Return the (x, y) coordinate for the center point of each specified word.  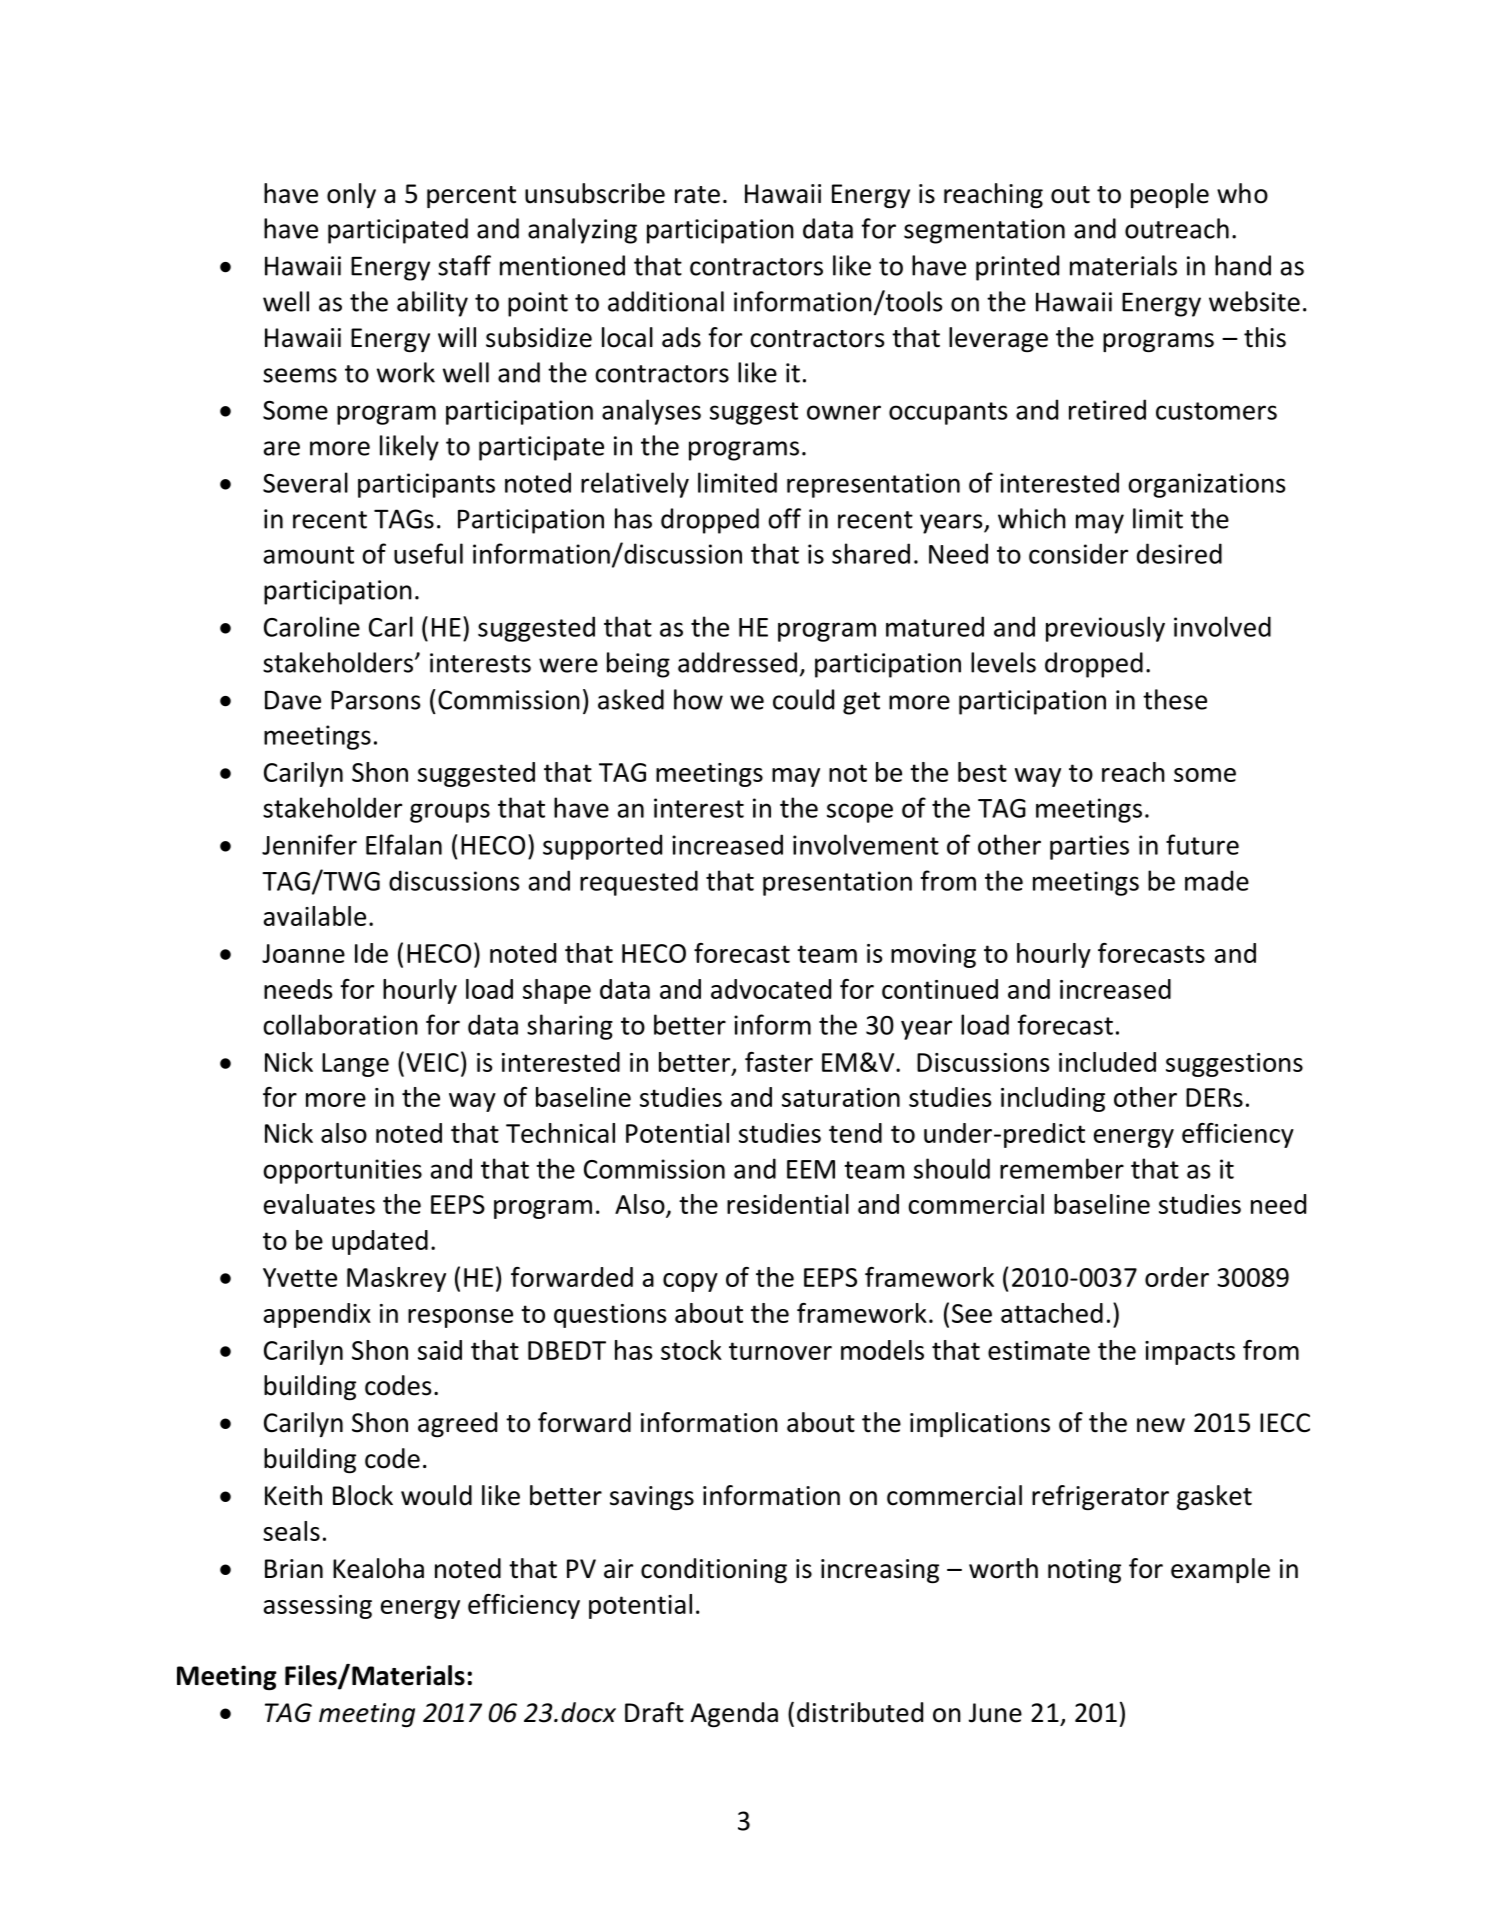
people (1170, 195)
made (1217, 880)
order (1177, 1277)
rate (697, 195)
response (460, 1318)
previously (1105, 629)
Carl (391, 626)
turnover (780, 1351)
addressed (737, 662)
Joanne (303, 953)
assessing (318, 1607)
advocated (771, 989)
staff (464, 265)
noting (1084, 1571)
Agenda (734, 1714)
